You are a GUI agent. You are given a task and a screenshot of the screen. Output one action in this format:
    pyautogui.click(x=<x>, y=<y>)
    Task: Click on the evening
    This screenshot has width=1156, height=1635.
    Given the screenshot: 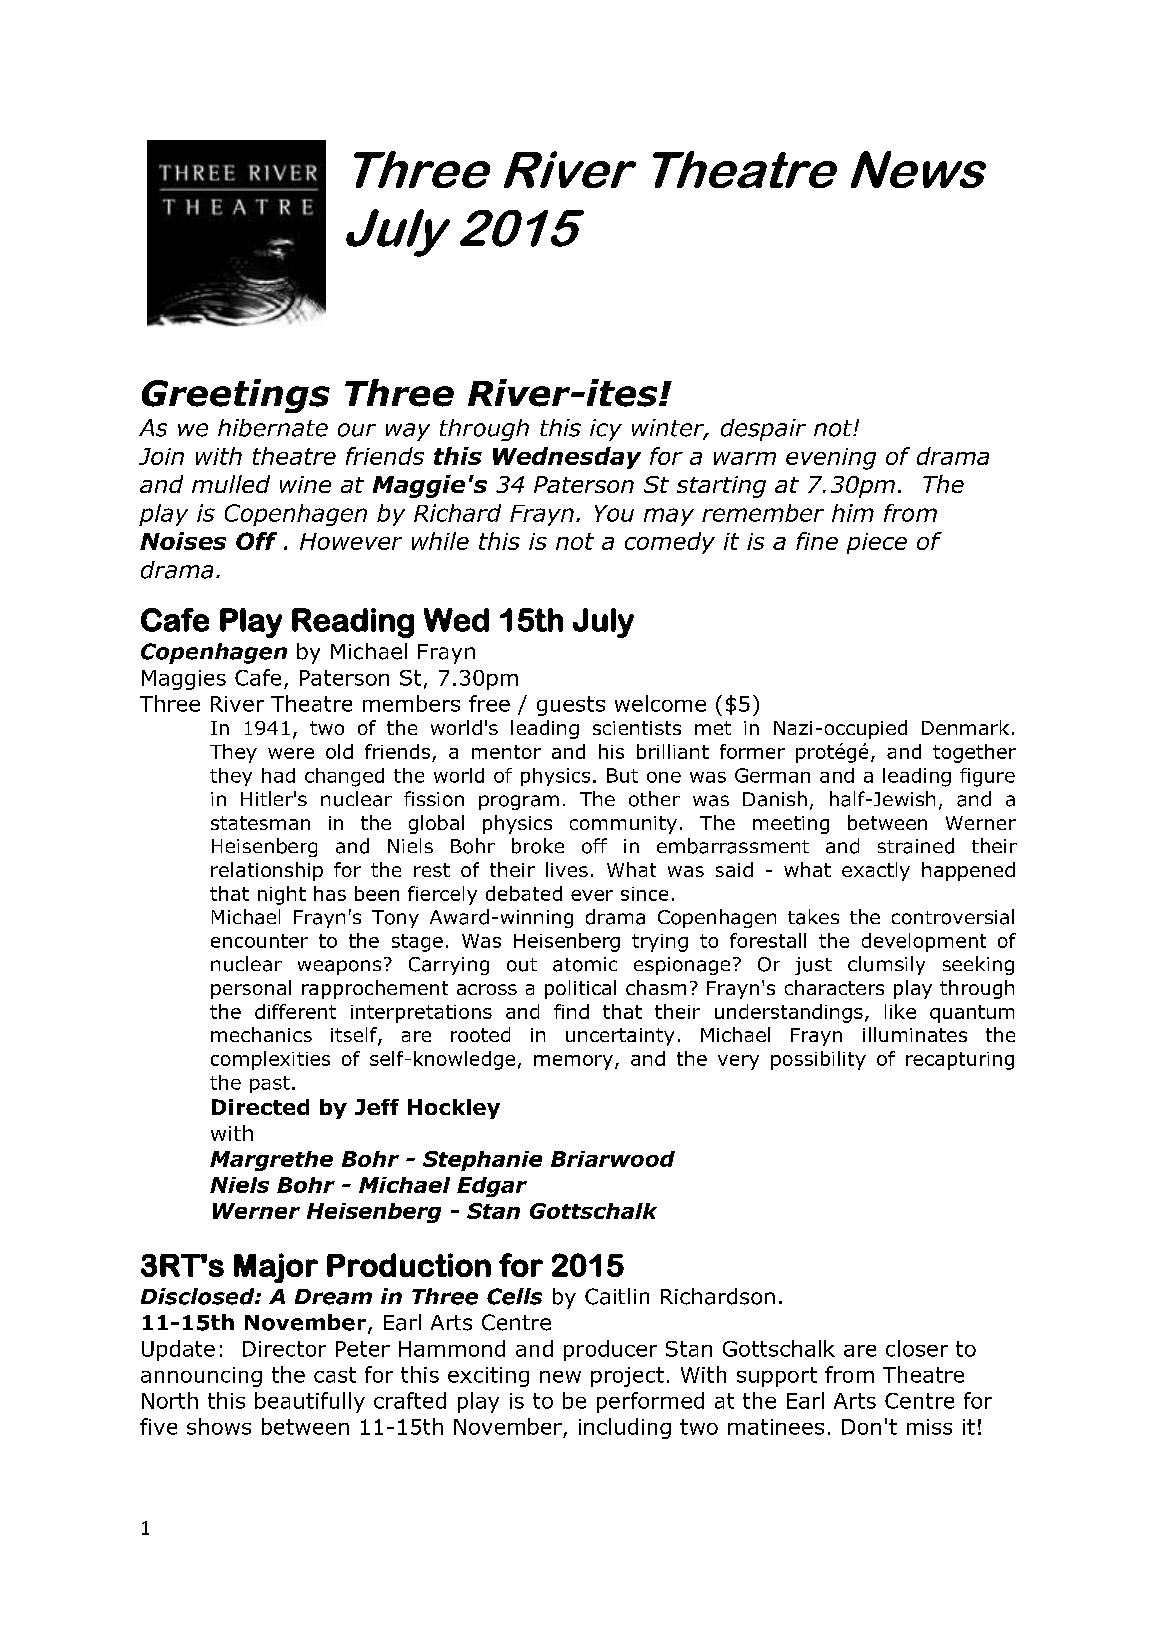 What is the action you would take?
    pyautogui.click(x=831, y=459)
